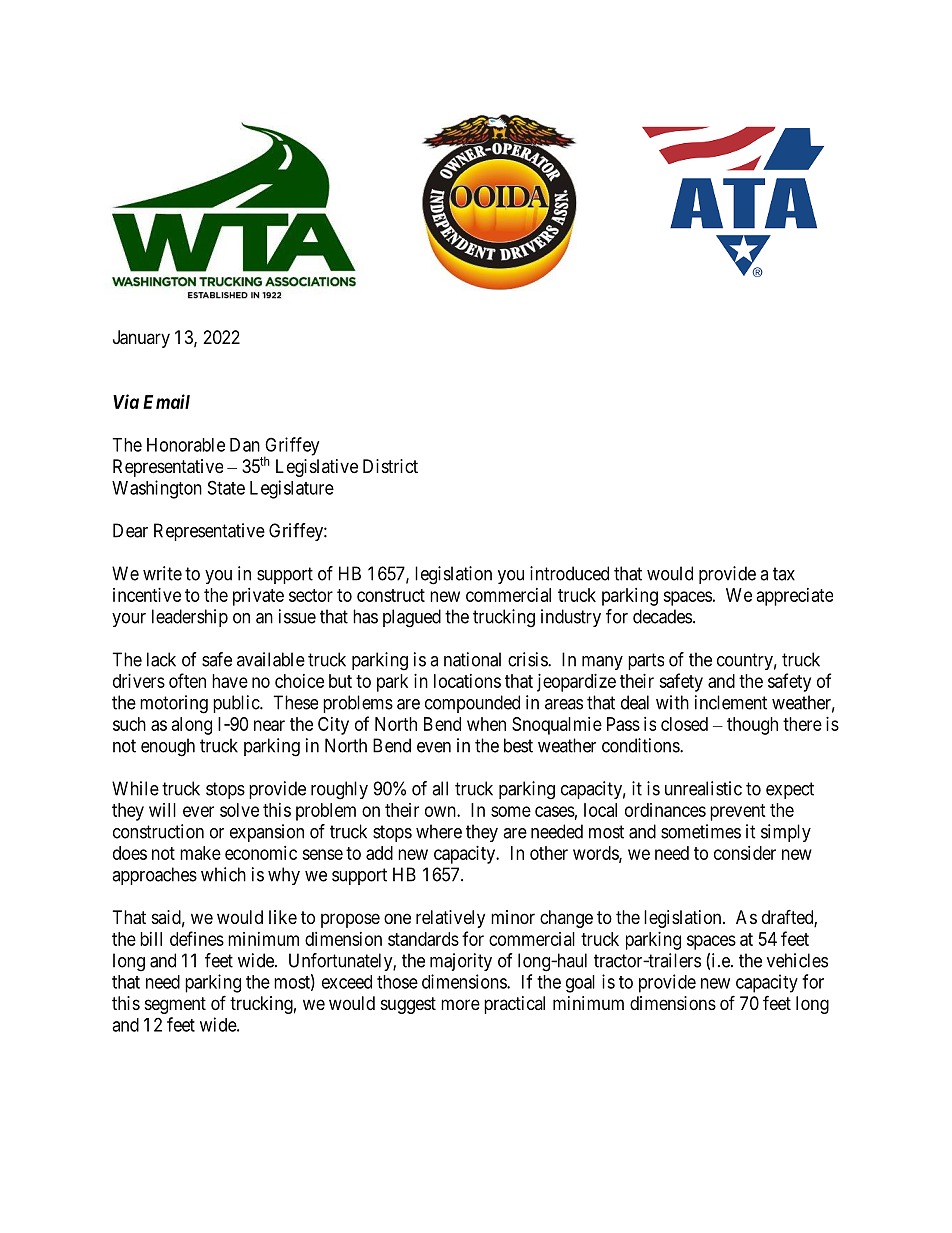  I want to click on January, so click(141, 339).
